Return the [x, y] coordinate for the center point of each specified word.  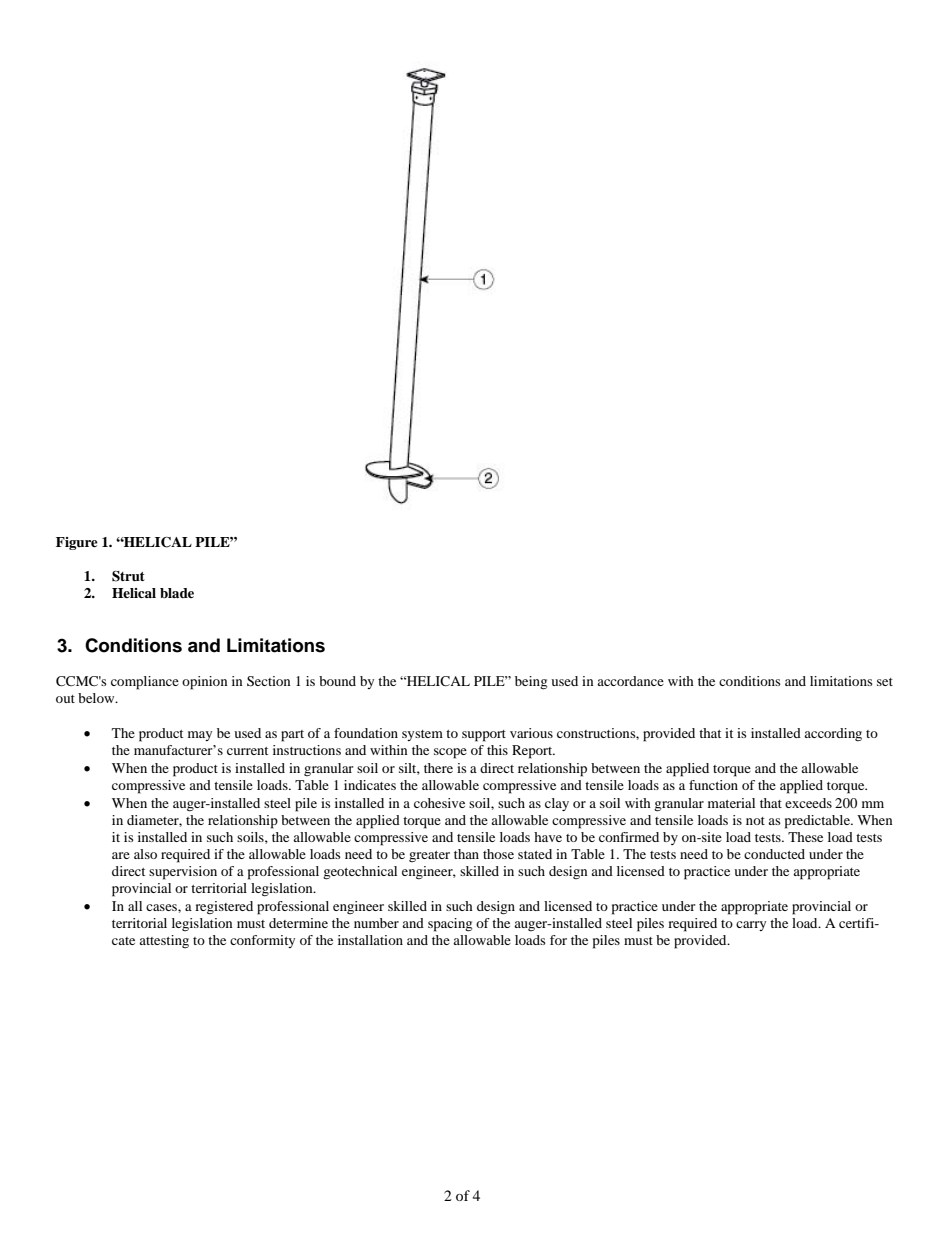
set [885, 682]
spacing [450, 925]
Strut [128, 576]
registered [224, 908]
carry [751, 926]
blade [177, 593]
